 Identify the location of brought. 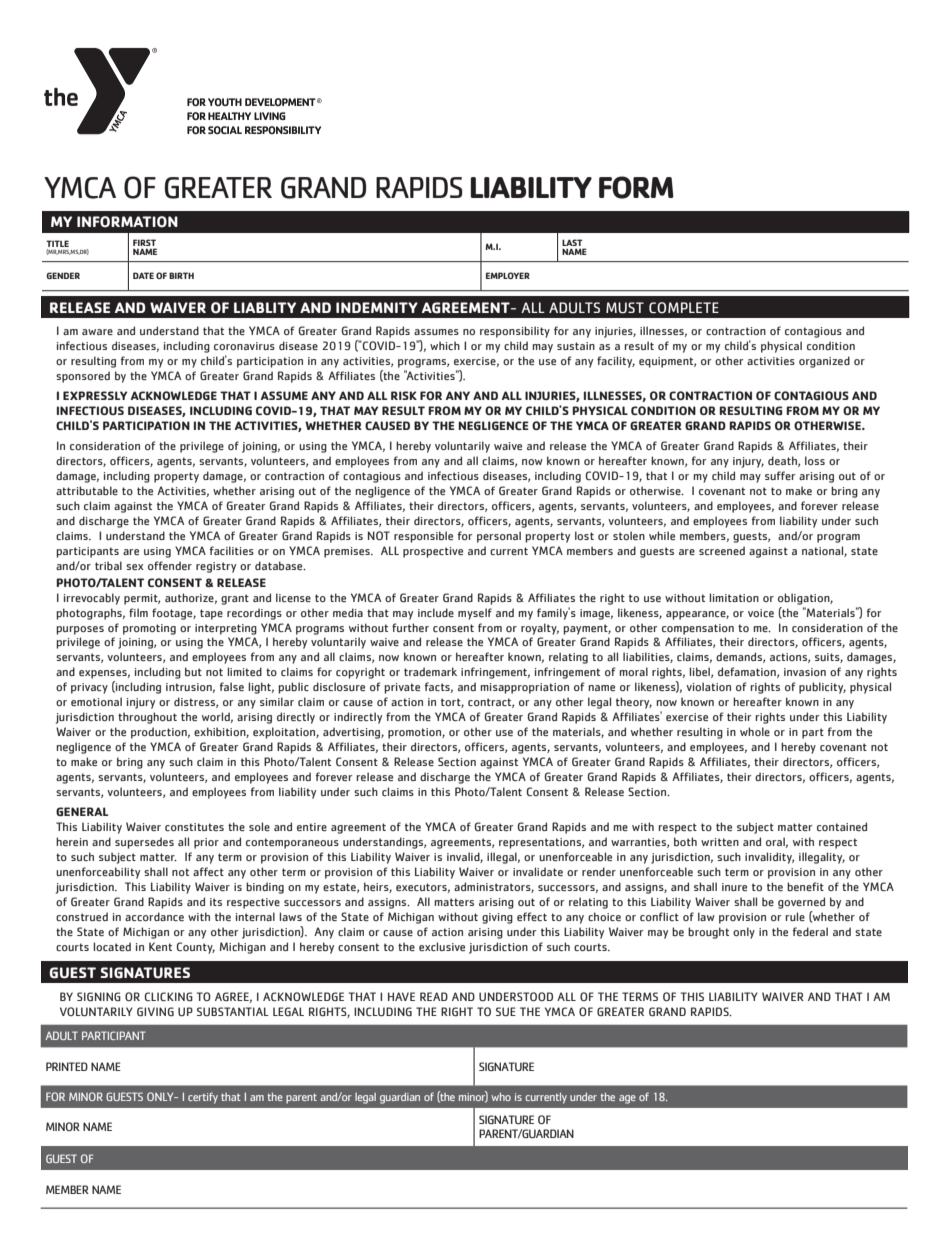
(708, 933).
